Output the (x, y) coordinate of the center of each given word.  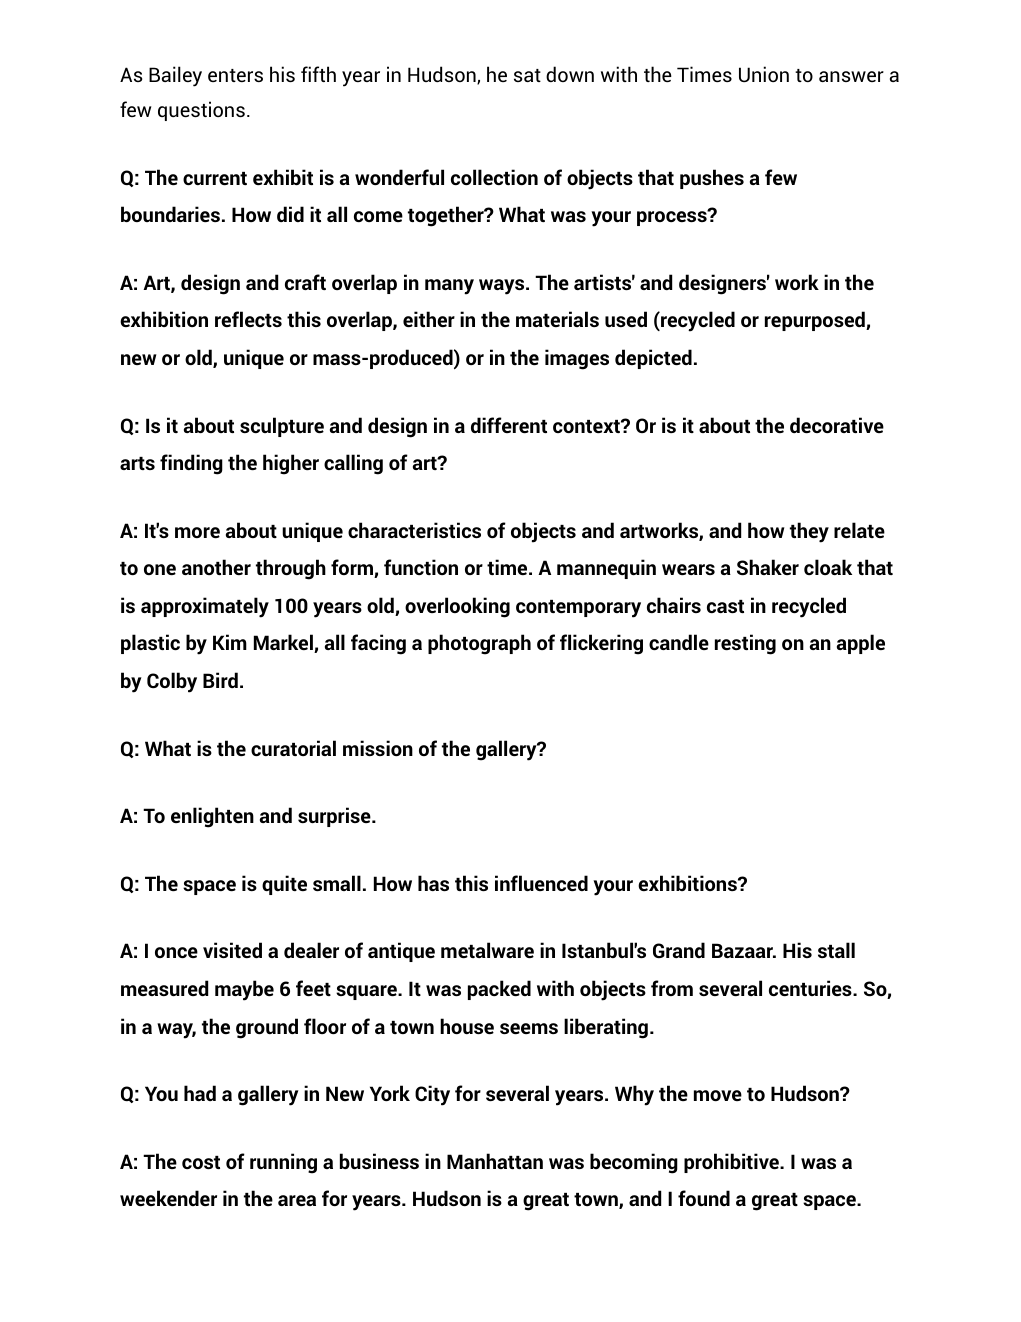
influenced (541, 883)
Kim (230, 642)
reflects (248, 319)
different (509, 425)
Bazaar (744, 950)
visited (232, 950)
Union (764, 74)
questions (201, 111)
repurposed (816, 321)
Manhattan (495, 1161)
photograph (479, 644)
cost (201, 1162)
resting (745, 644)
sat (527, 75)
